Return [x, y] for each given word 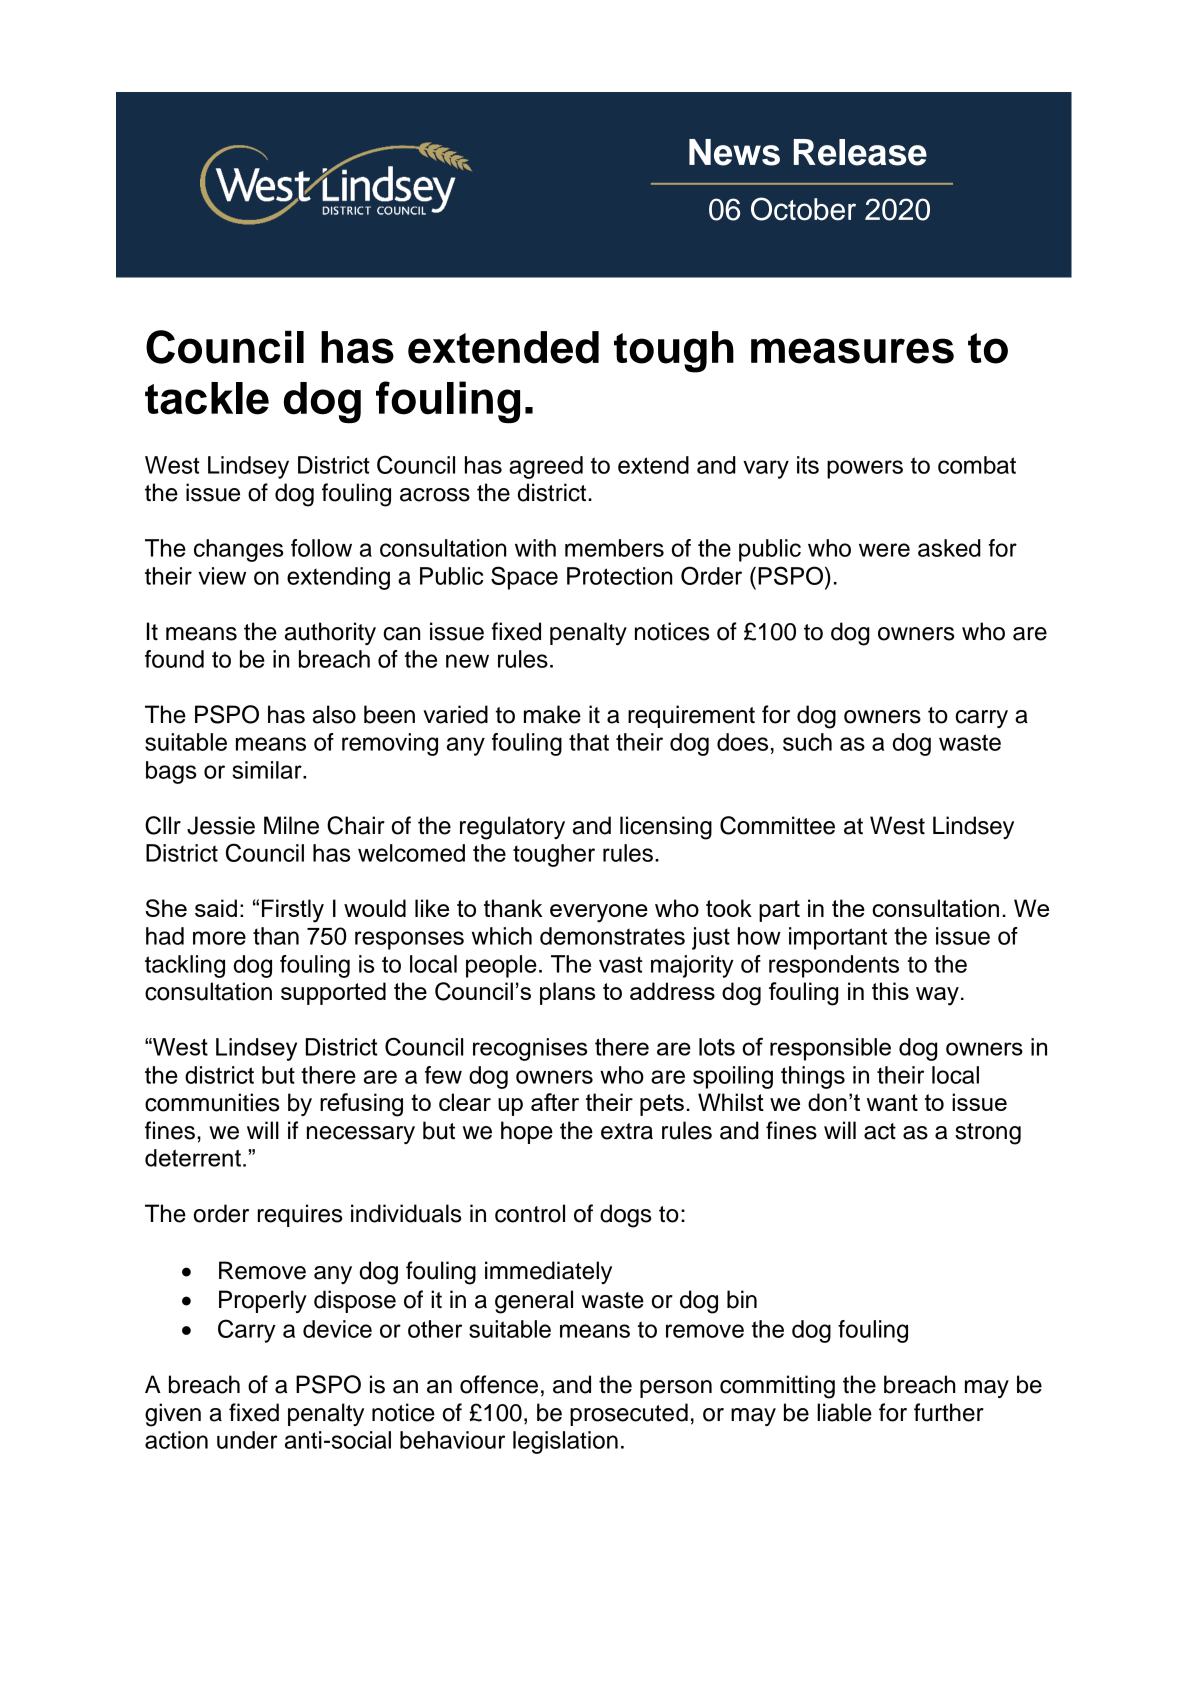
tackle [207, 398]
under [247, 1440]
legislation [565, 1442]
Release [860, 152]
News [734, 152]
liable [844, 1412]
